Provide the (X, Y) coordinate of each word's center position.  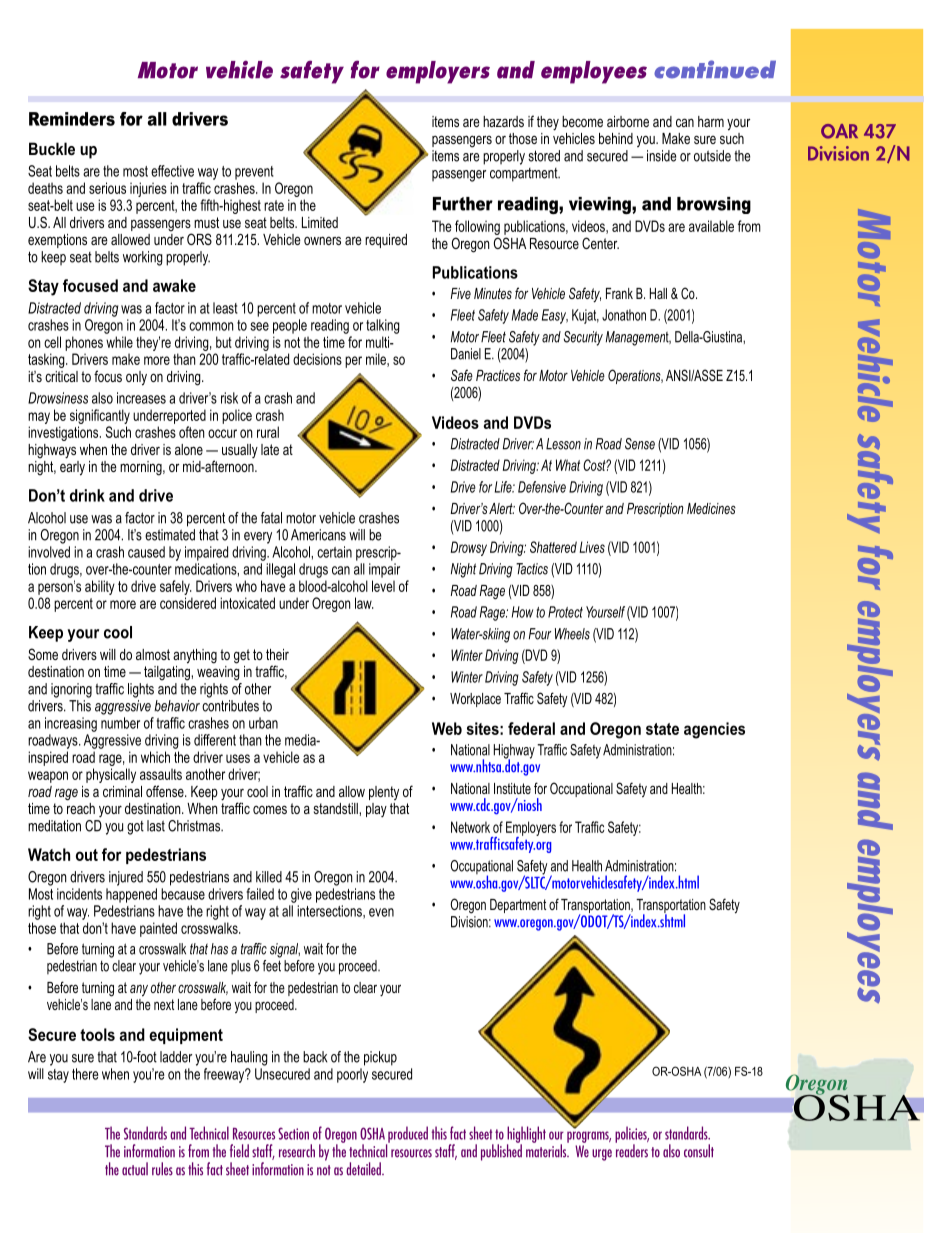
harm (711, 121)
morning (142, 468)
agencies (714, 730)
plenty (384, 793)
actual (135, 1169)
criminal (122, 791)
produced (407, 1135)
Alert (502, 508)
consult (699, 1151)
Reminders (72, 119)
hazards (503, 121)
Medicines (711, 508)
